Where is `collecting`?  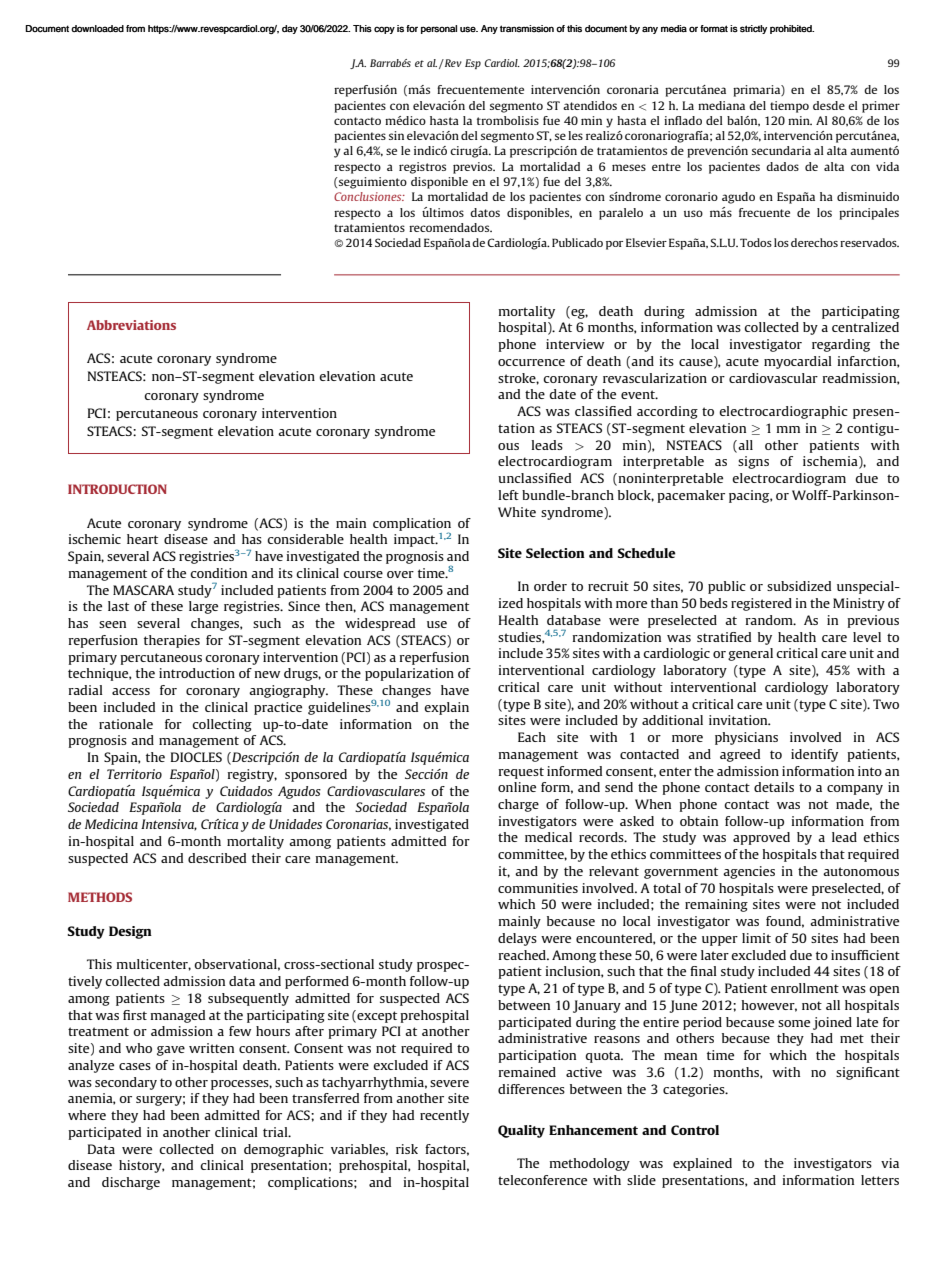 collecting is located at coordinates (222, 725).
